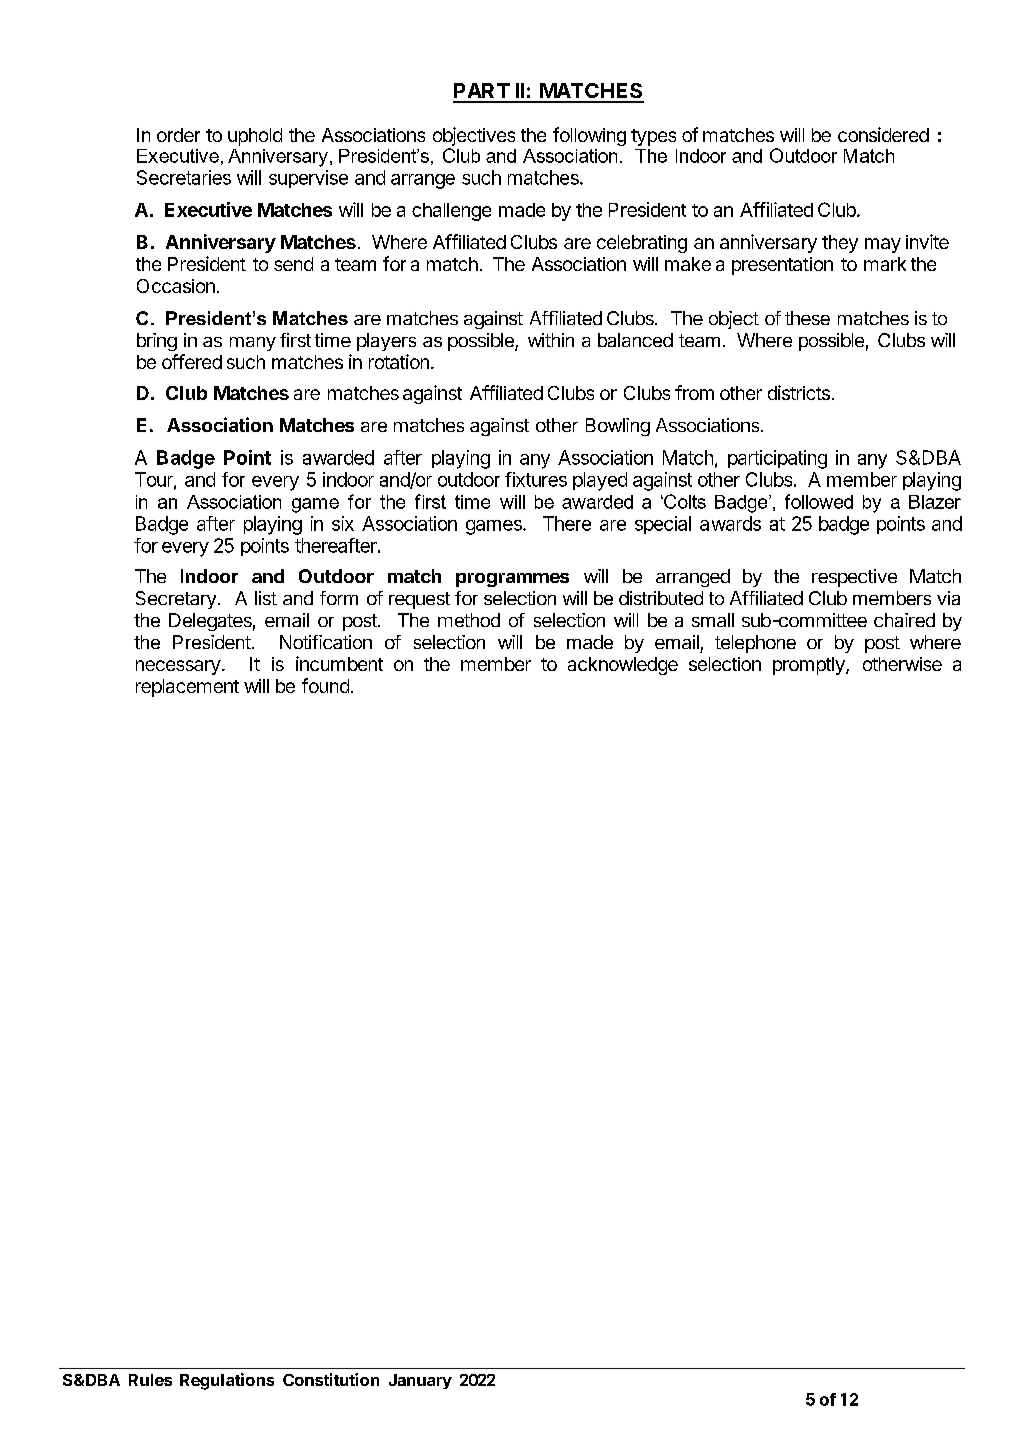 This screenshot has width=1023, height=1448. Describe the element at coordinates (854, 578) in the screenshot. I see `respective` at that location.
